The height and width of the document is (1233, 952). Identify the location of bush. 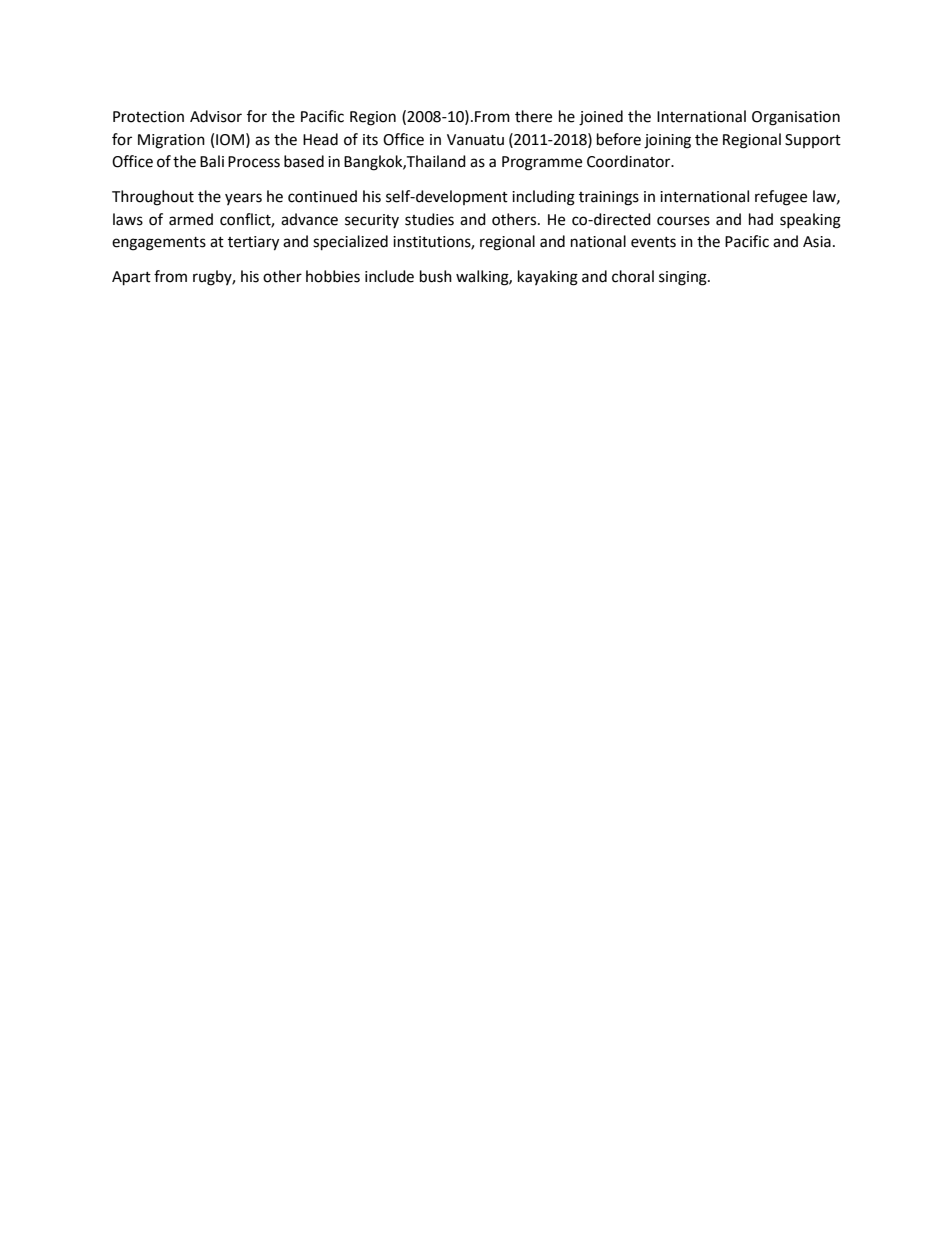
(436, 276).
